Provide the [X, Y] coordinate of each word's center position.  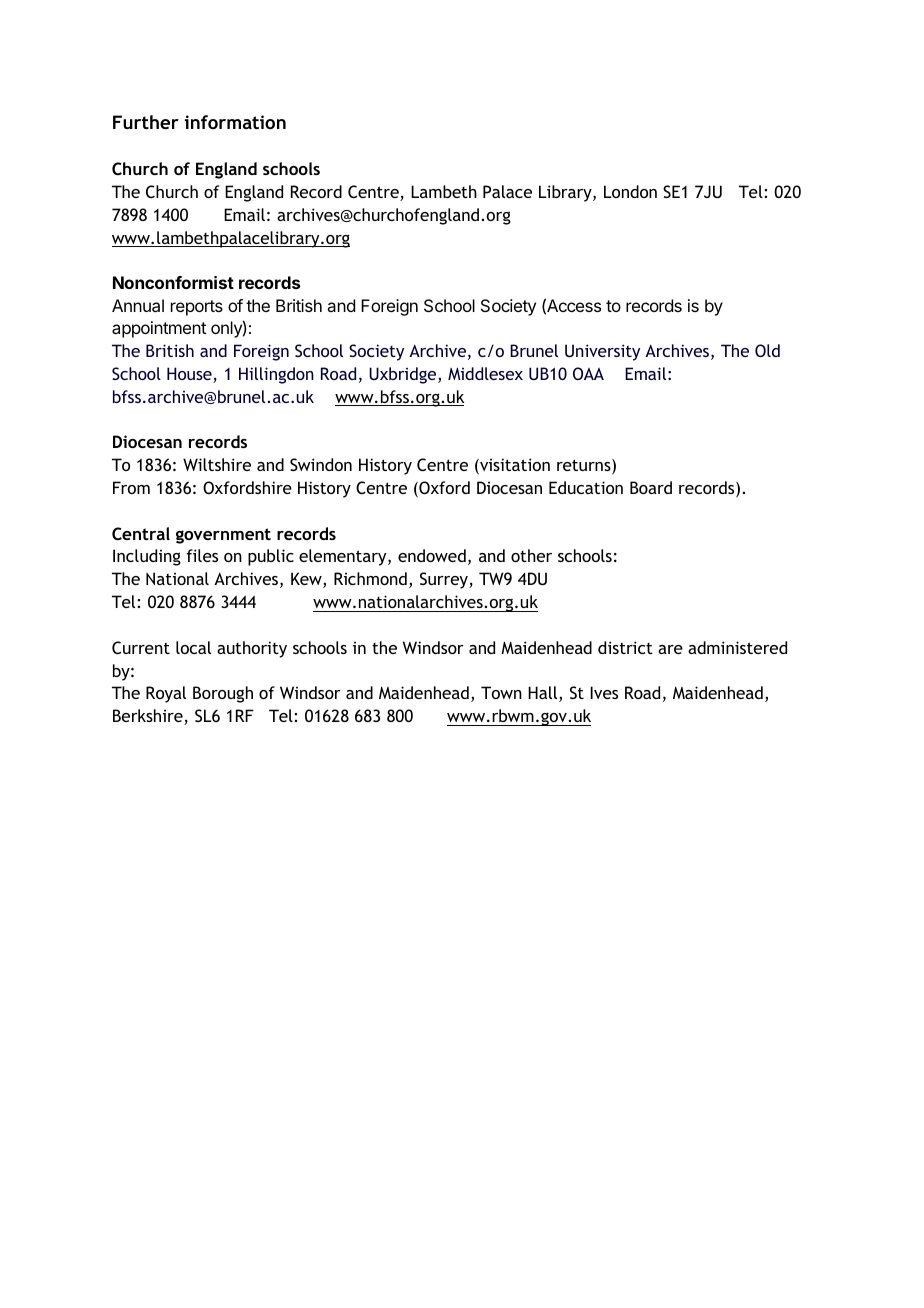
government [223, 536]
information [235, 122]
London [630, 191]
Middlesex [485, 373]
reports [197, 308]
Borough [223, 694]
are [670, 649]
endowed [432, 555]
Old [767, 350]
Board [651, 487]
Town [501, 692]
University [602, 352]
